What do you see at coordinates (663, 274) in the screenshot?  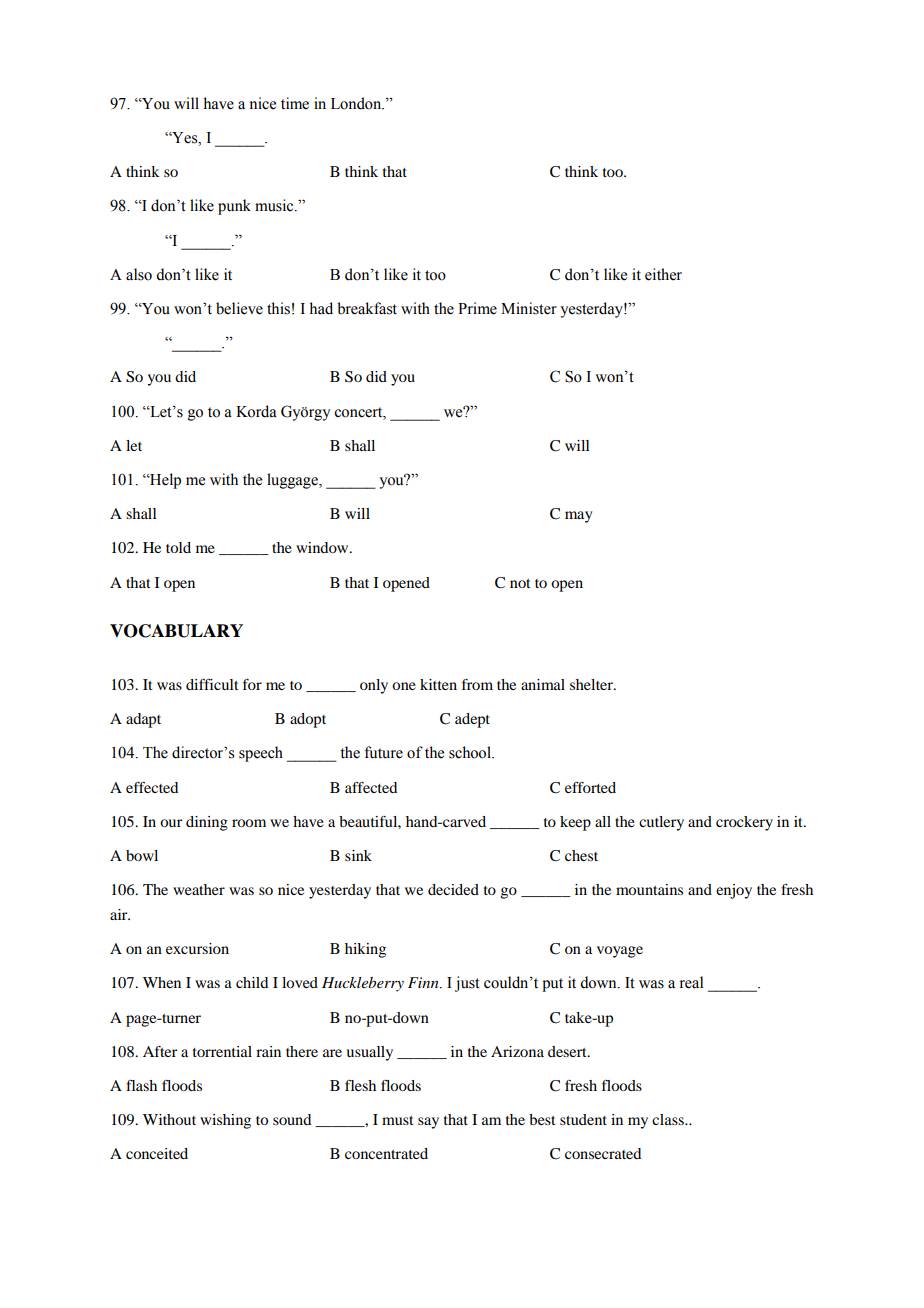 I see `either` at bounding box center [663, 274].
